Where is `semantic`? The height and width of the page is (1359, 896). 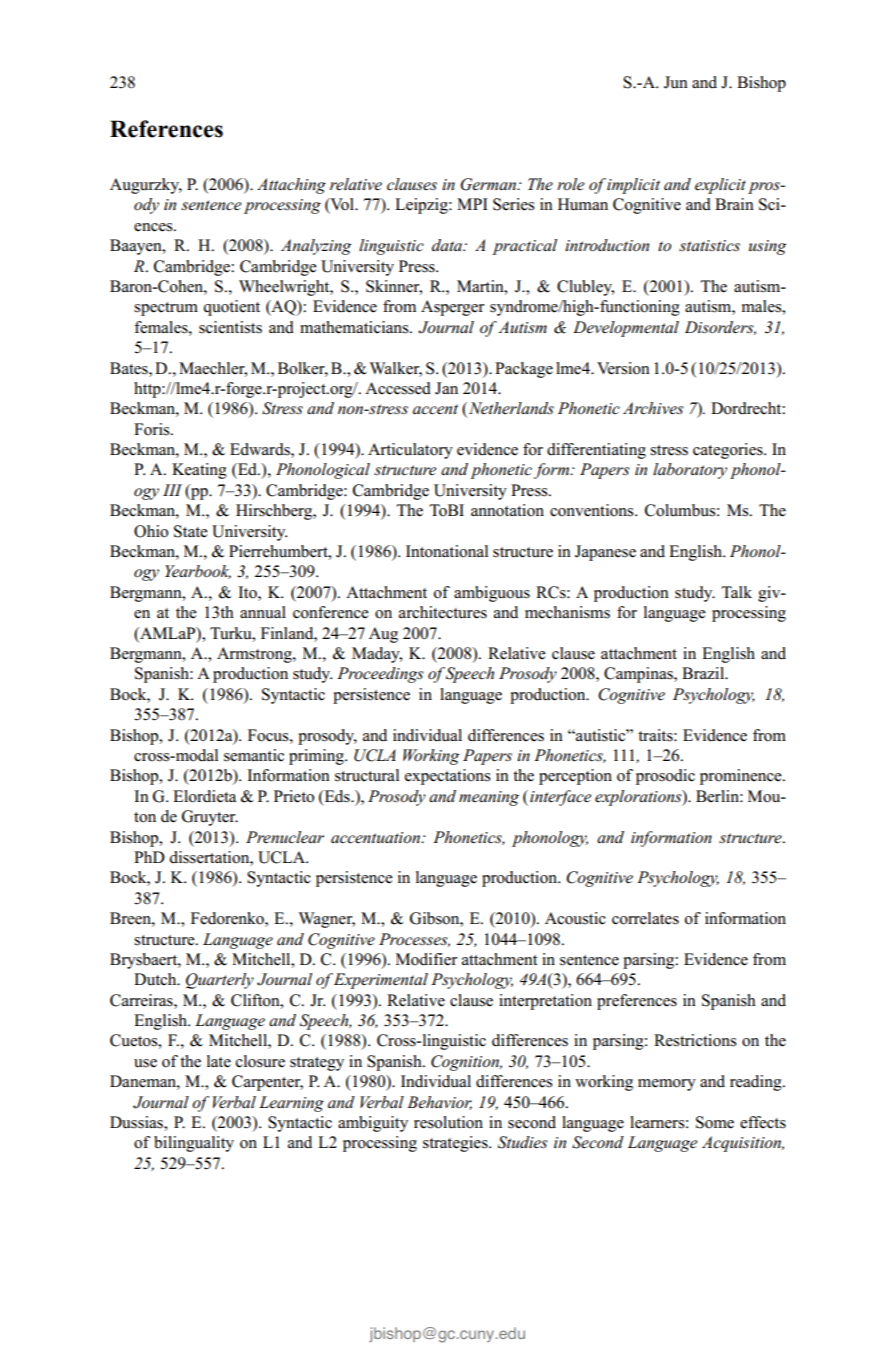 semantic is located at coordinates (254, 755).
